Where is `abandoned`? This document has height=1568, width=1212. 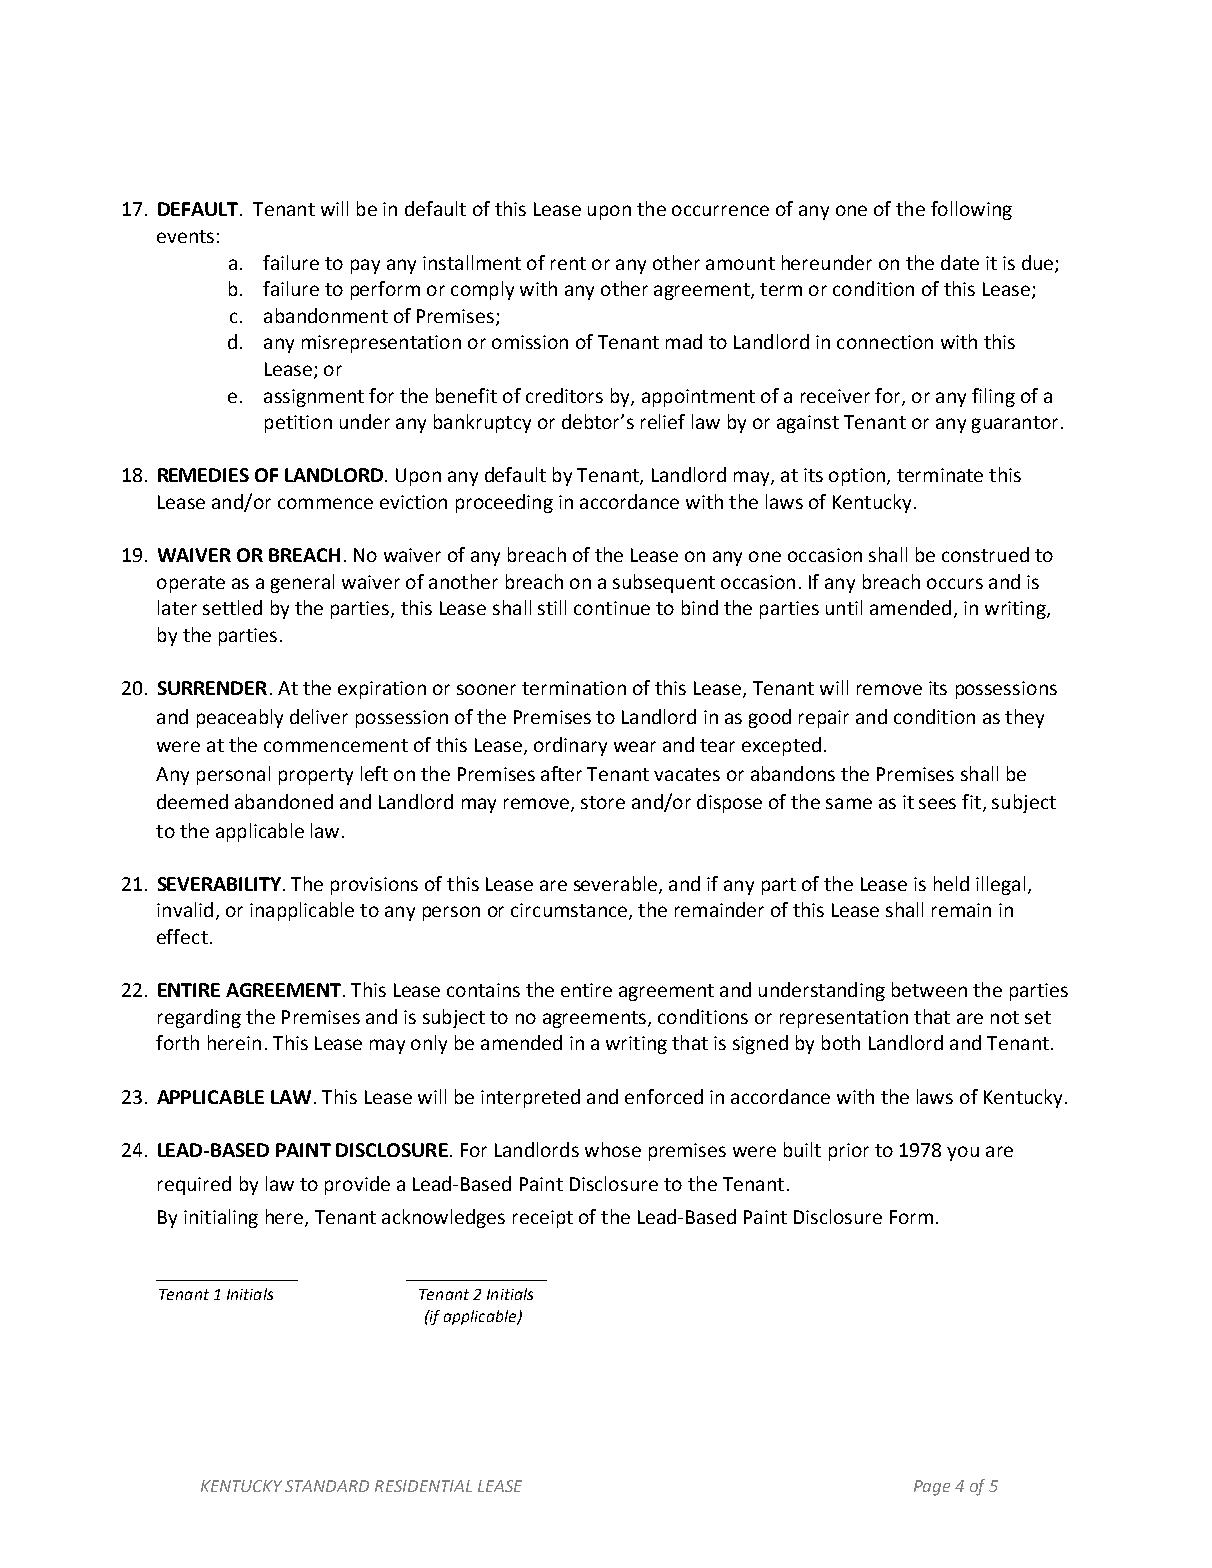
abandoned is located at coordinates (284, 801).
